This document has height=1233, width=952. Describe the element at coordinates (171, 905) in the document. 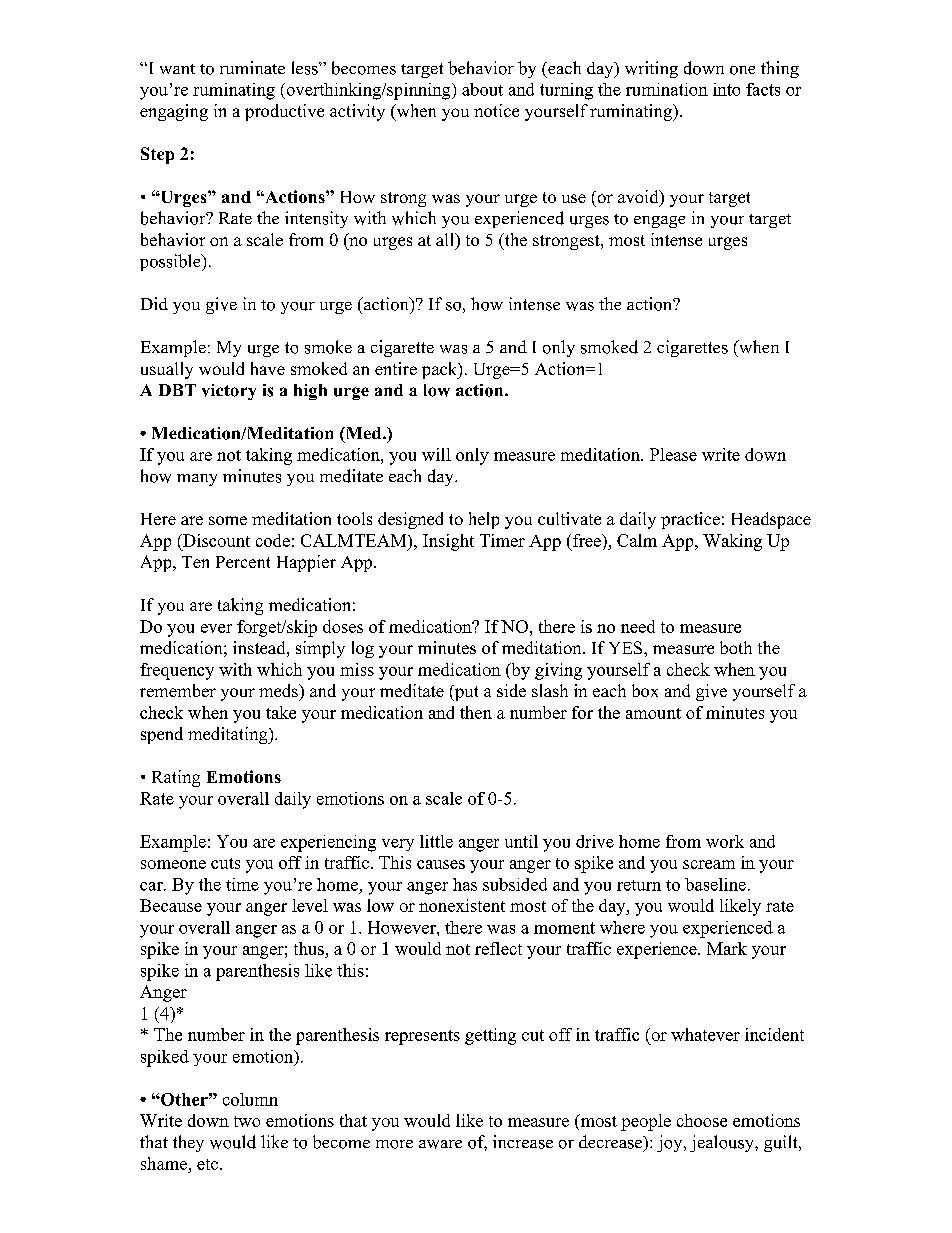

I see `Because` at that location.
